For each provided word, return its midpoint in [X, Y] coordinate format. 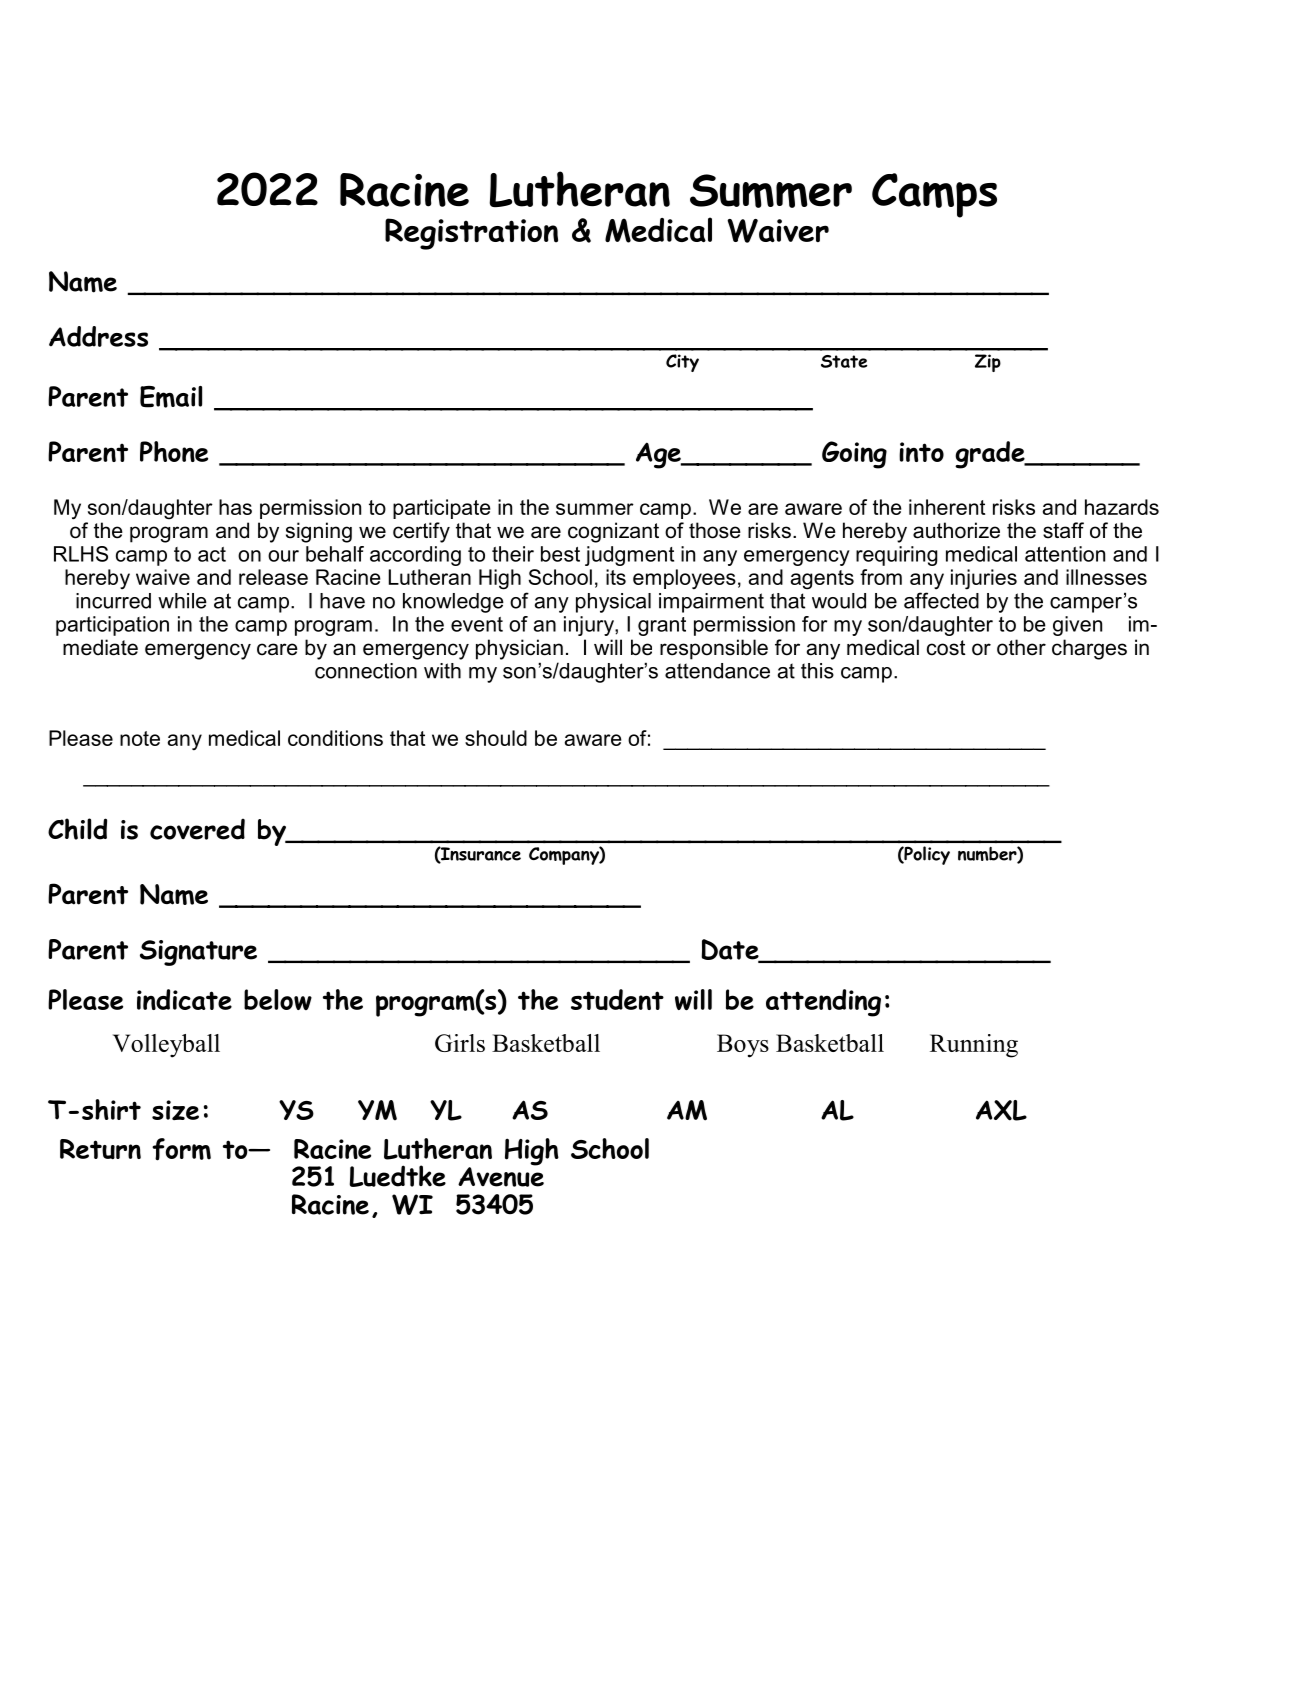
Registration [471, 234]
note [140, 738]
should [496, 738]
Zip [988, 363]
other [1021, 647]
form [181, 1149]
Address [98, 336]
